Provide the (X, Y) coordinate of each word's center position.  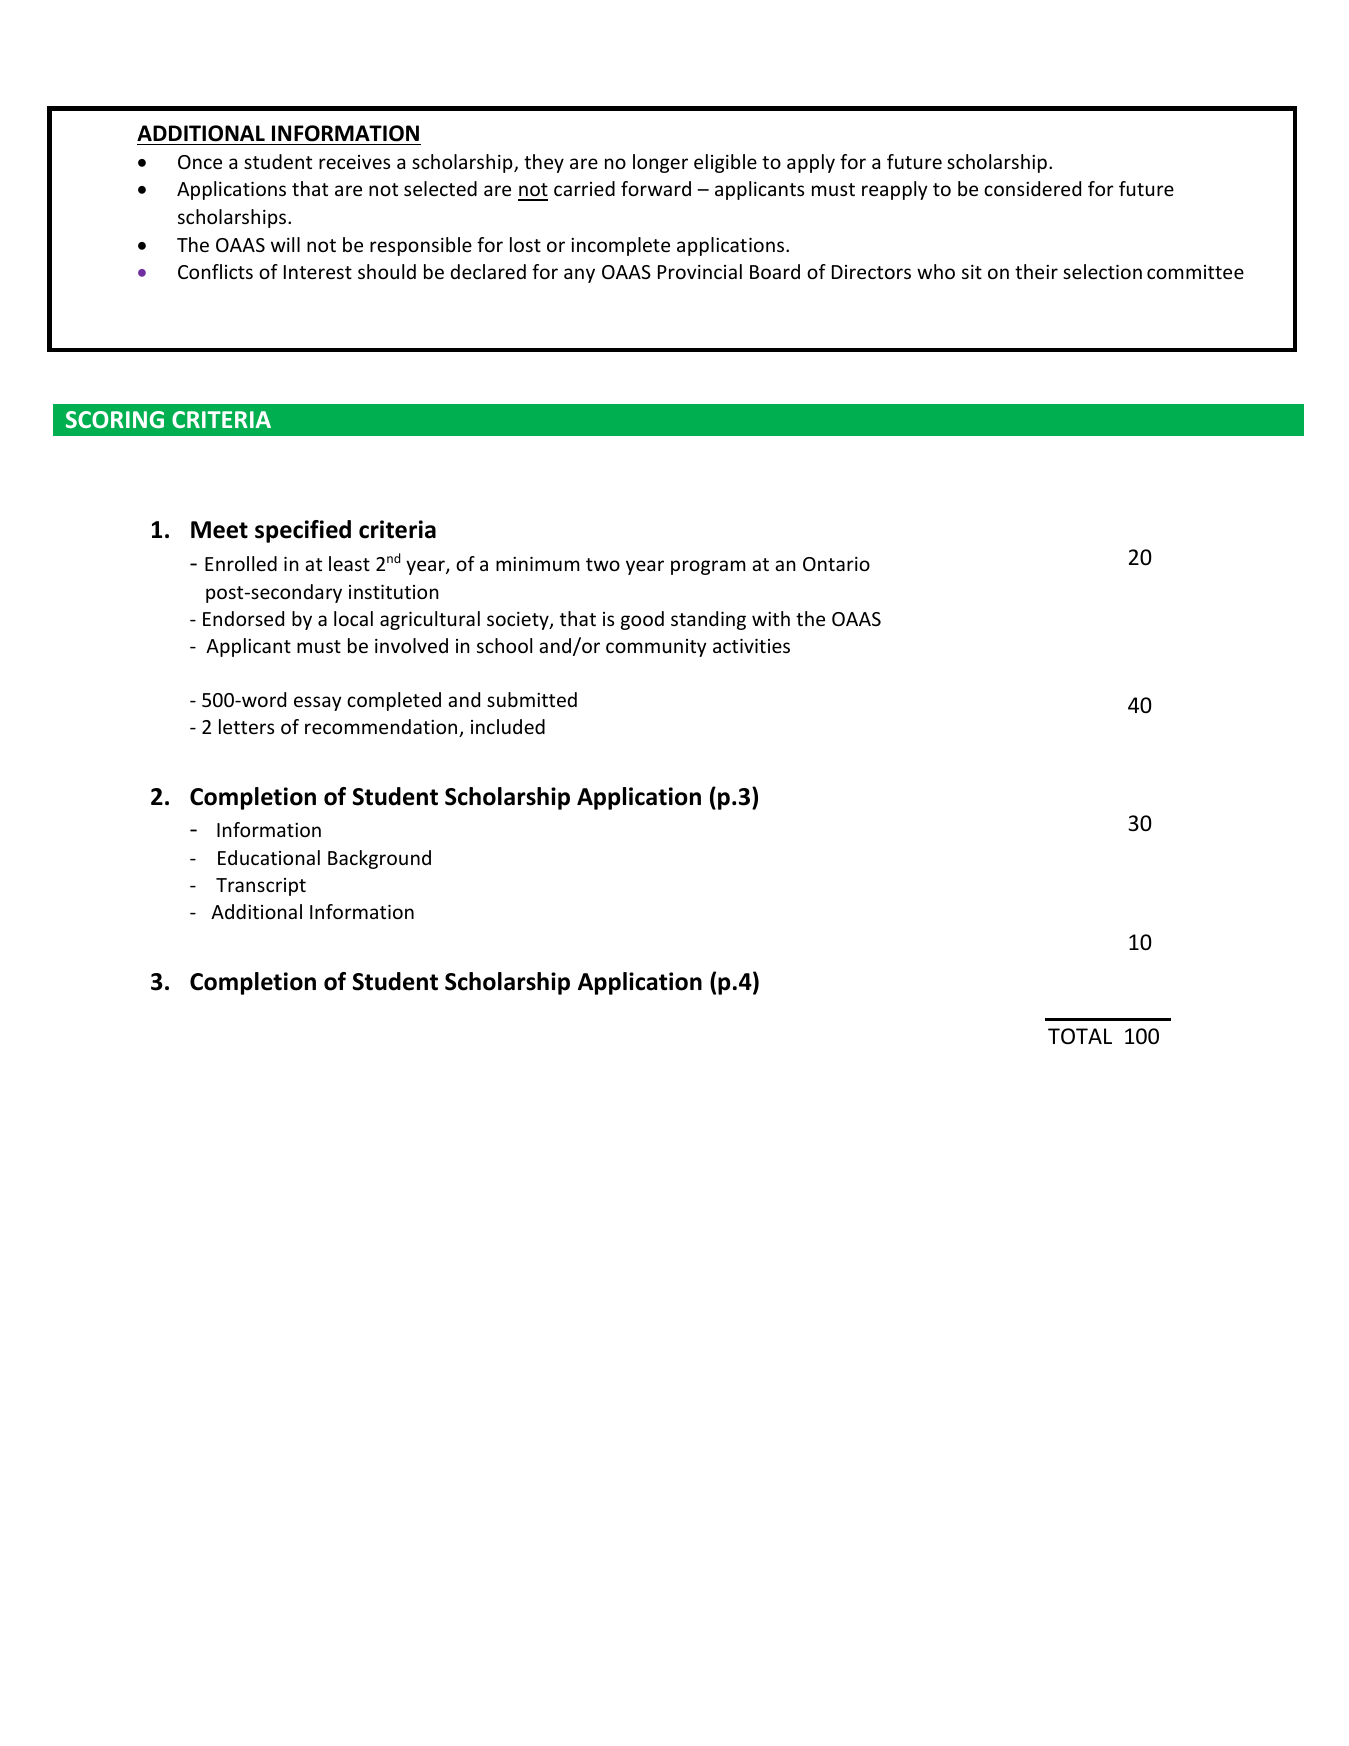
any (579, 275)
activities (751, 646)
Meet (219, 530)
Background (379, 859)
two (603, 564)
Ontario (836, 564)
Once (200, 162)
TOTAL (1080, 1036)
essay (318, 703)
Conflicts (215, 271)
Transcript (261, 887)
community (656, 648)
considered (1032, 188)
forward (656, 188)
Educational (269, 857)
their (1036, 271)
